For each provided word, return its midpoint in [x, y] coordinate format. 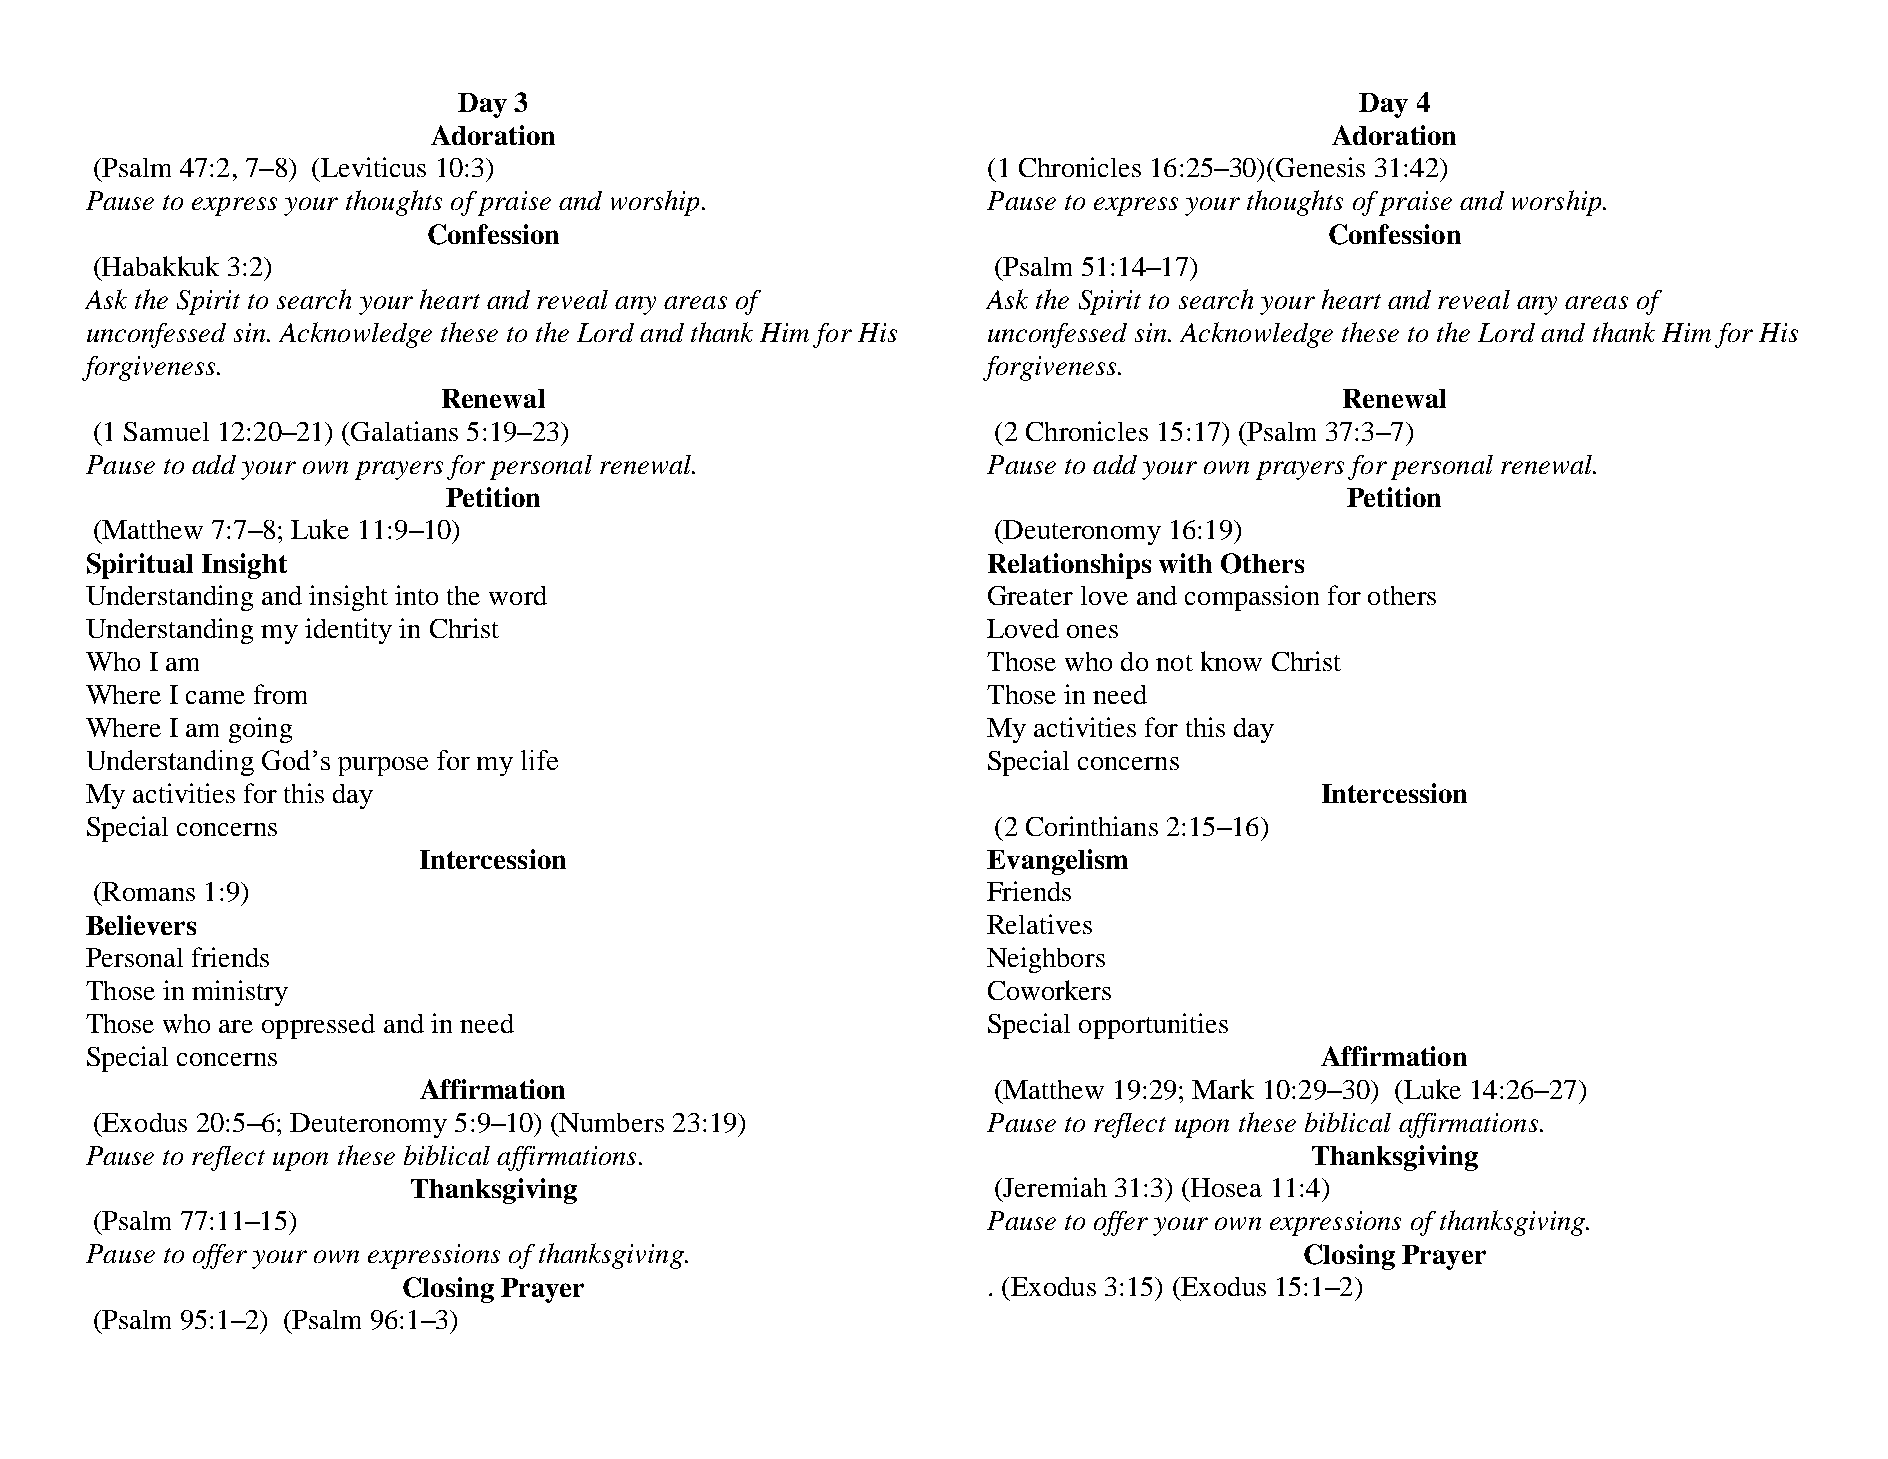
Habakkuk [160, 266]
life [539, 760]
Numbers [611, 1122]
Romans [148, 891]
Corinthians [1092, 826]
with [1185, 563]
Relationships [1069, 566]
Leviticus [373, 167]
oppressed [318, 1026]
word [518, 595]
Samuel [166, 431]
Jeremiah [1055, 1187]
